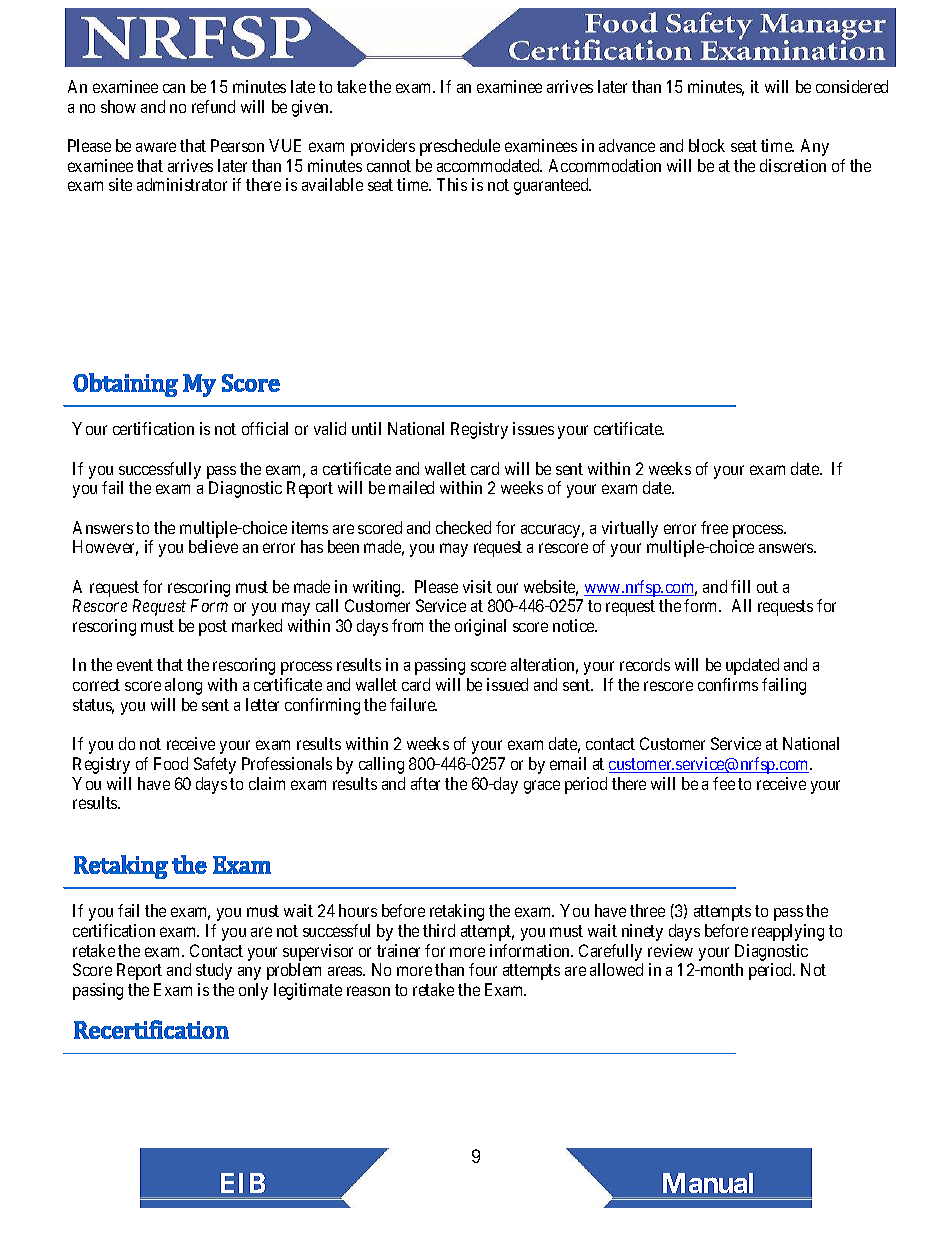 Image resolution: width=952 pixels, height=1233 pixels. I want to click on third, so click(439, 930).
